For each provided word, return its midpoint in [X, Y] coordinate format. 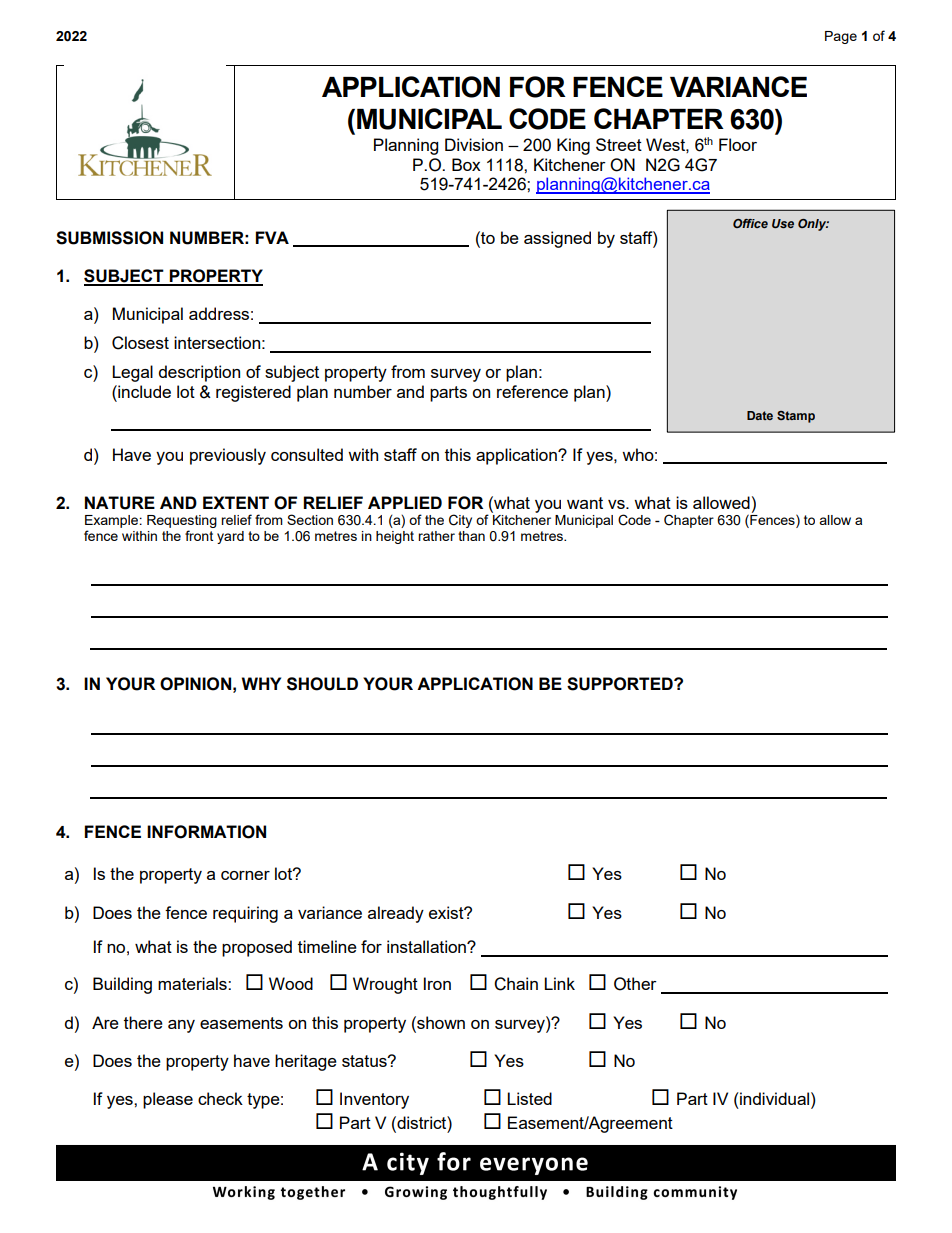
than [471, 536]
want [585, 503]
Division [474, 144]
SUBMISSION [109, 238]
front [199, 535]
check [220, 1098]
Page [841, 37]
